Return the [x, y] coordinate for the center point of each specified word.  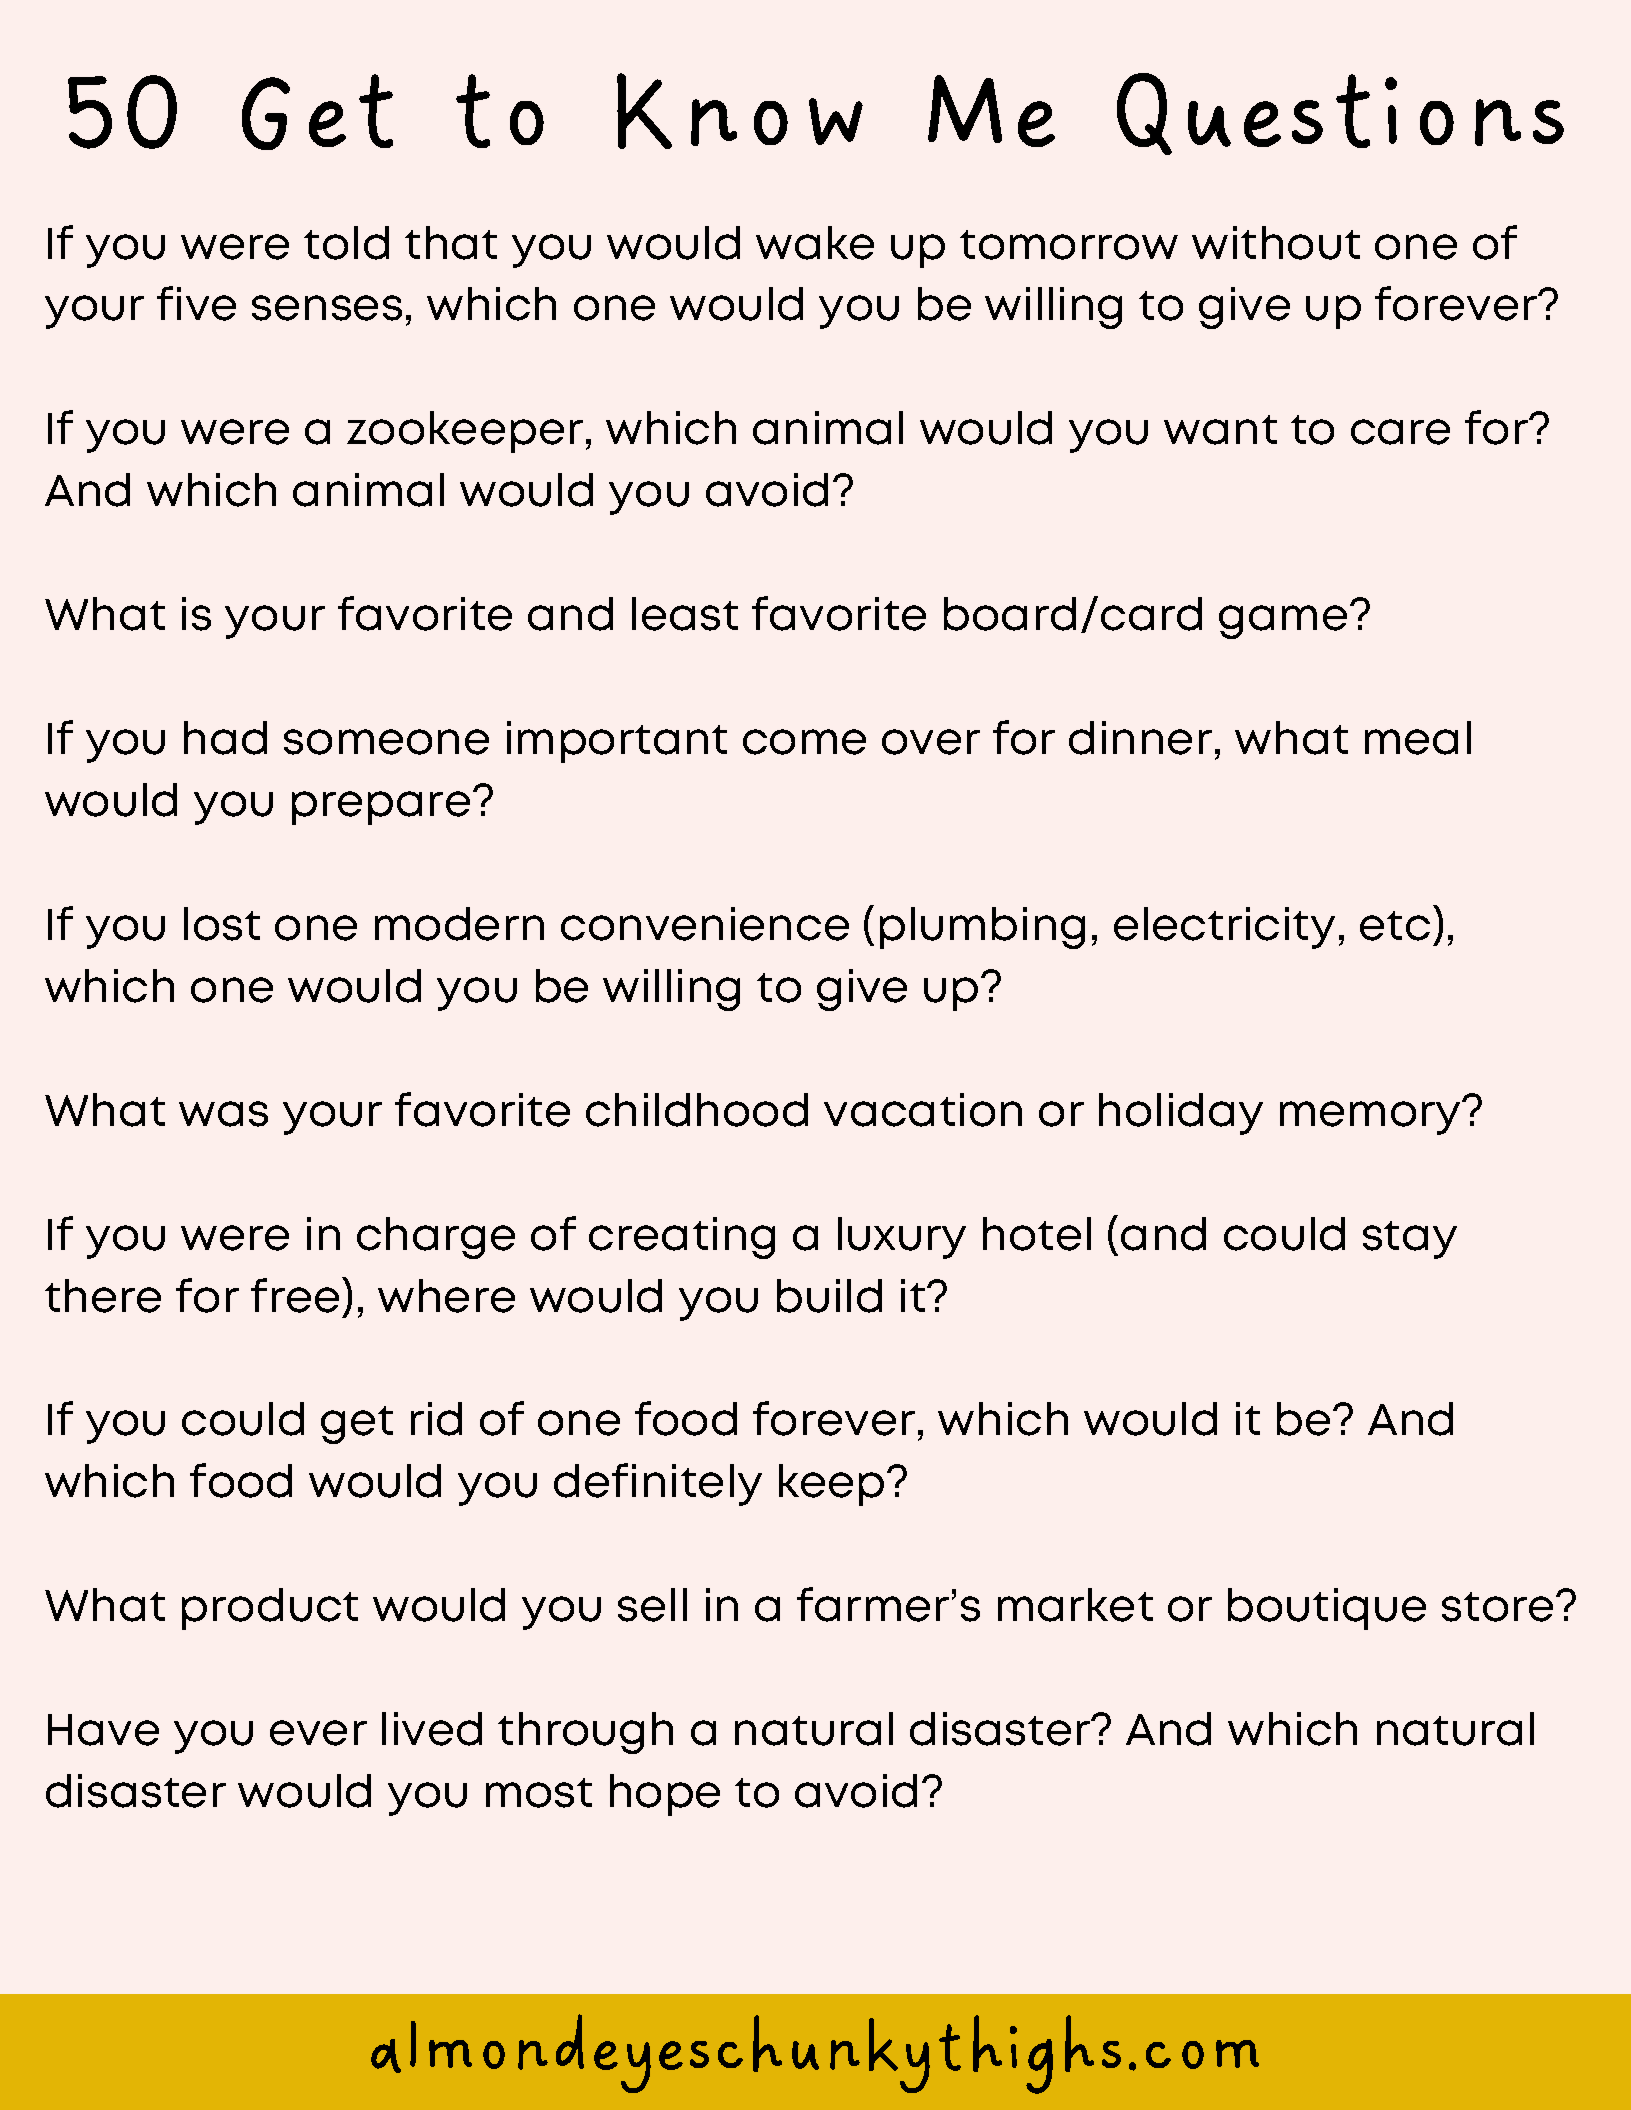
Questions [1340, 114]
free [295, 1295]
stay [1410, 1240]
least [685, 614]
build [829, 1296]
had [225, 738]
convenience [705, 924]
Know [740, 111]
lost [222, 924]
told [346, 243]
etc [1395, 926]
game [1283, 622]
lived [432, 1729]
